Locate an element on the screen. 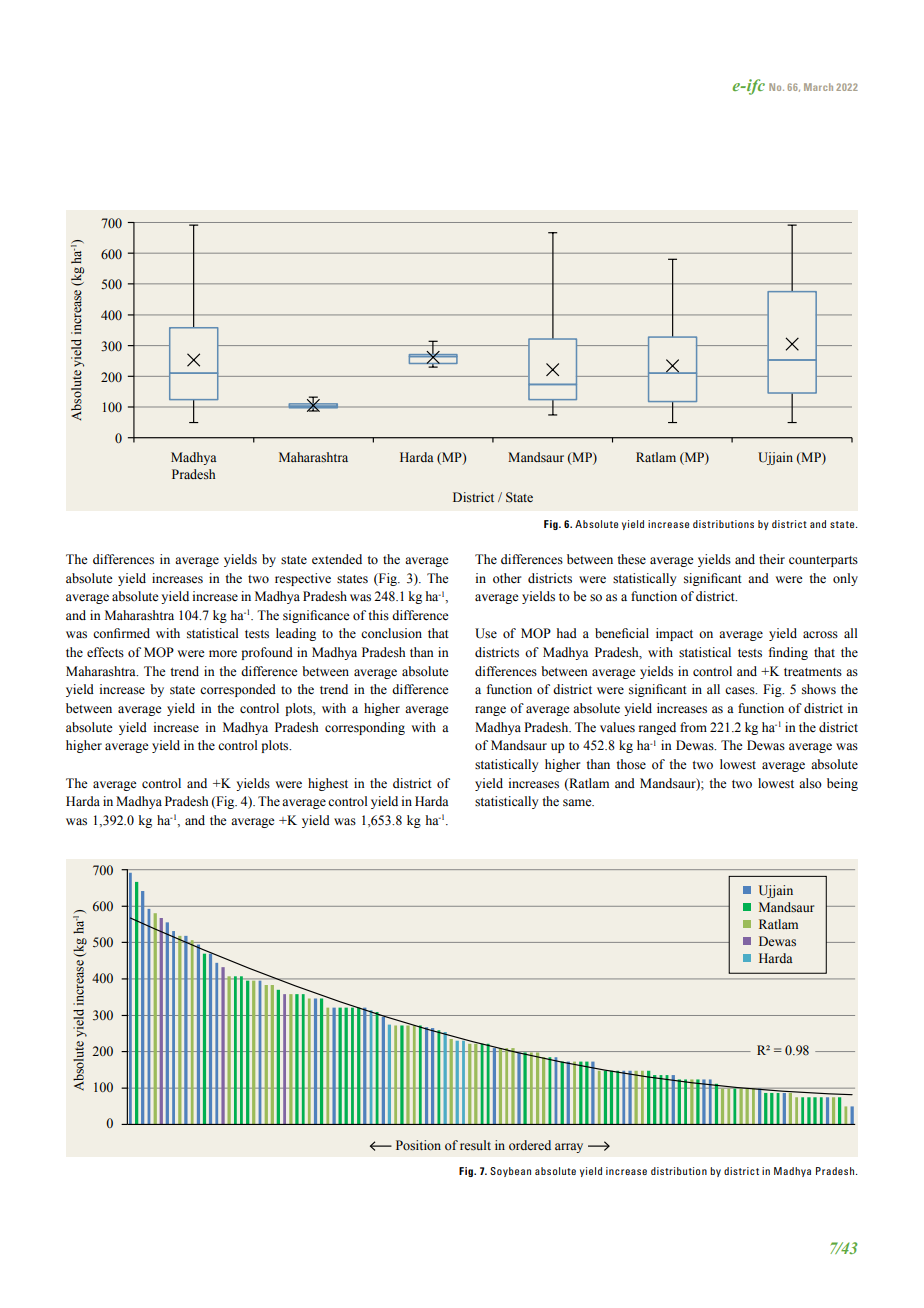 The width and height of the screenshot is (924, 1308). Position is located at coordinates (418, 1145).
